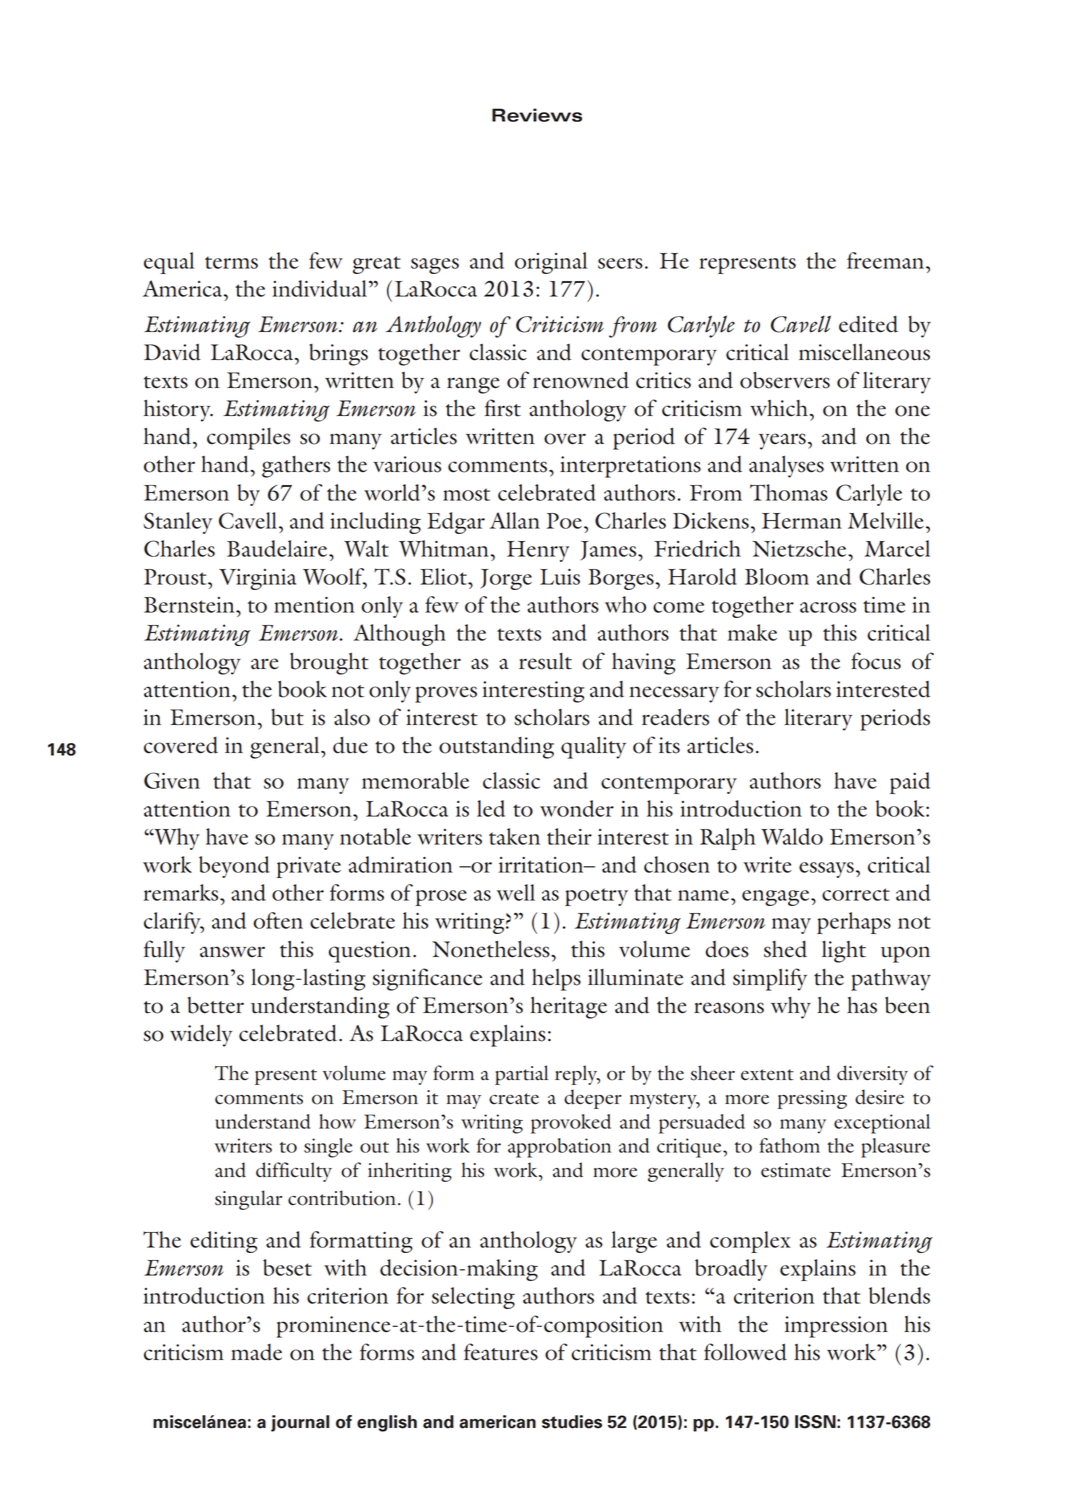 The height and width of the document is (1503, 1074). What do you see at coordinates (256, 1352) in the document?
I see `made` at bounding box center [256, 1352].
